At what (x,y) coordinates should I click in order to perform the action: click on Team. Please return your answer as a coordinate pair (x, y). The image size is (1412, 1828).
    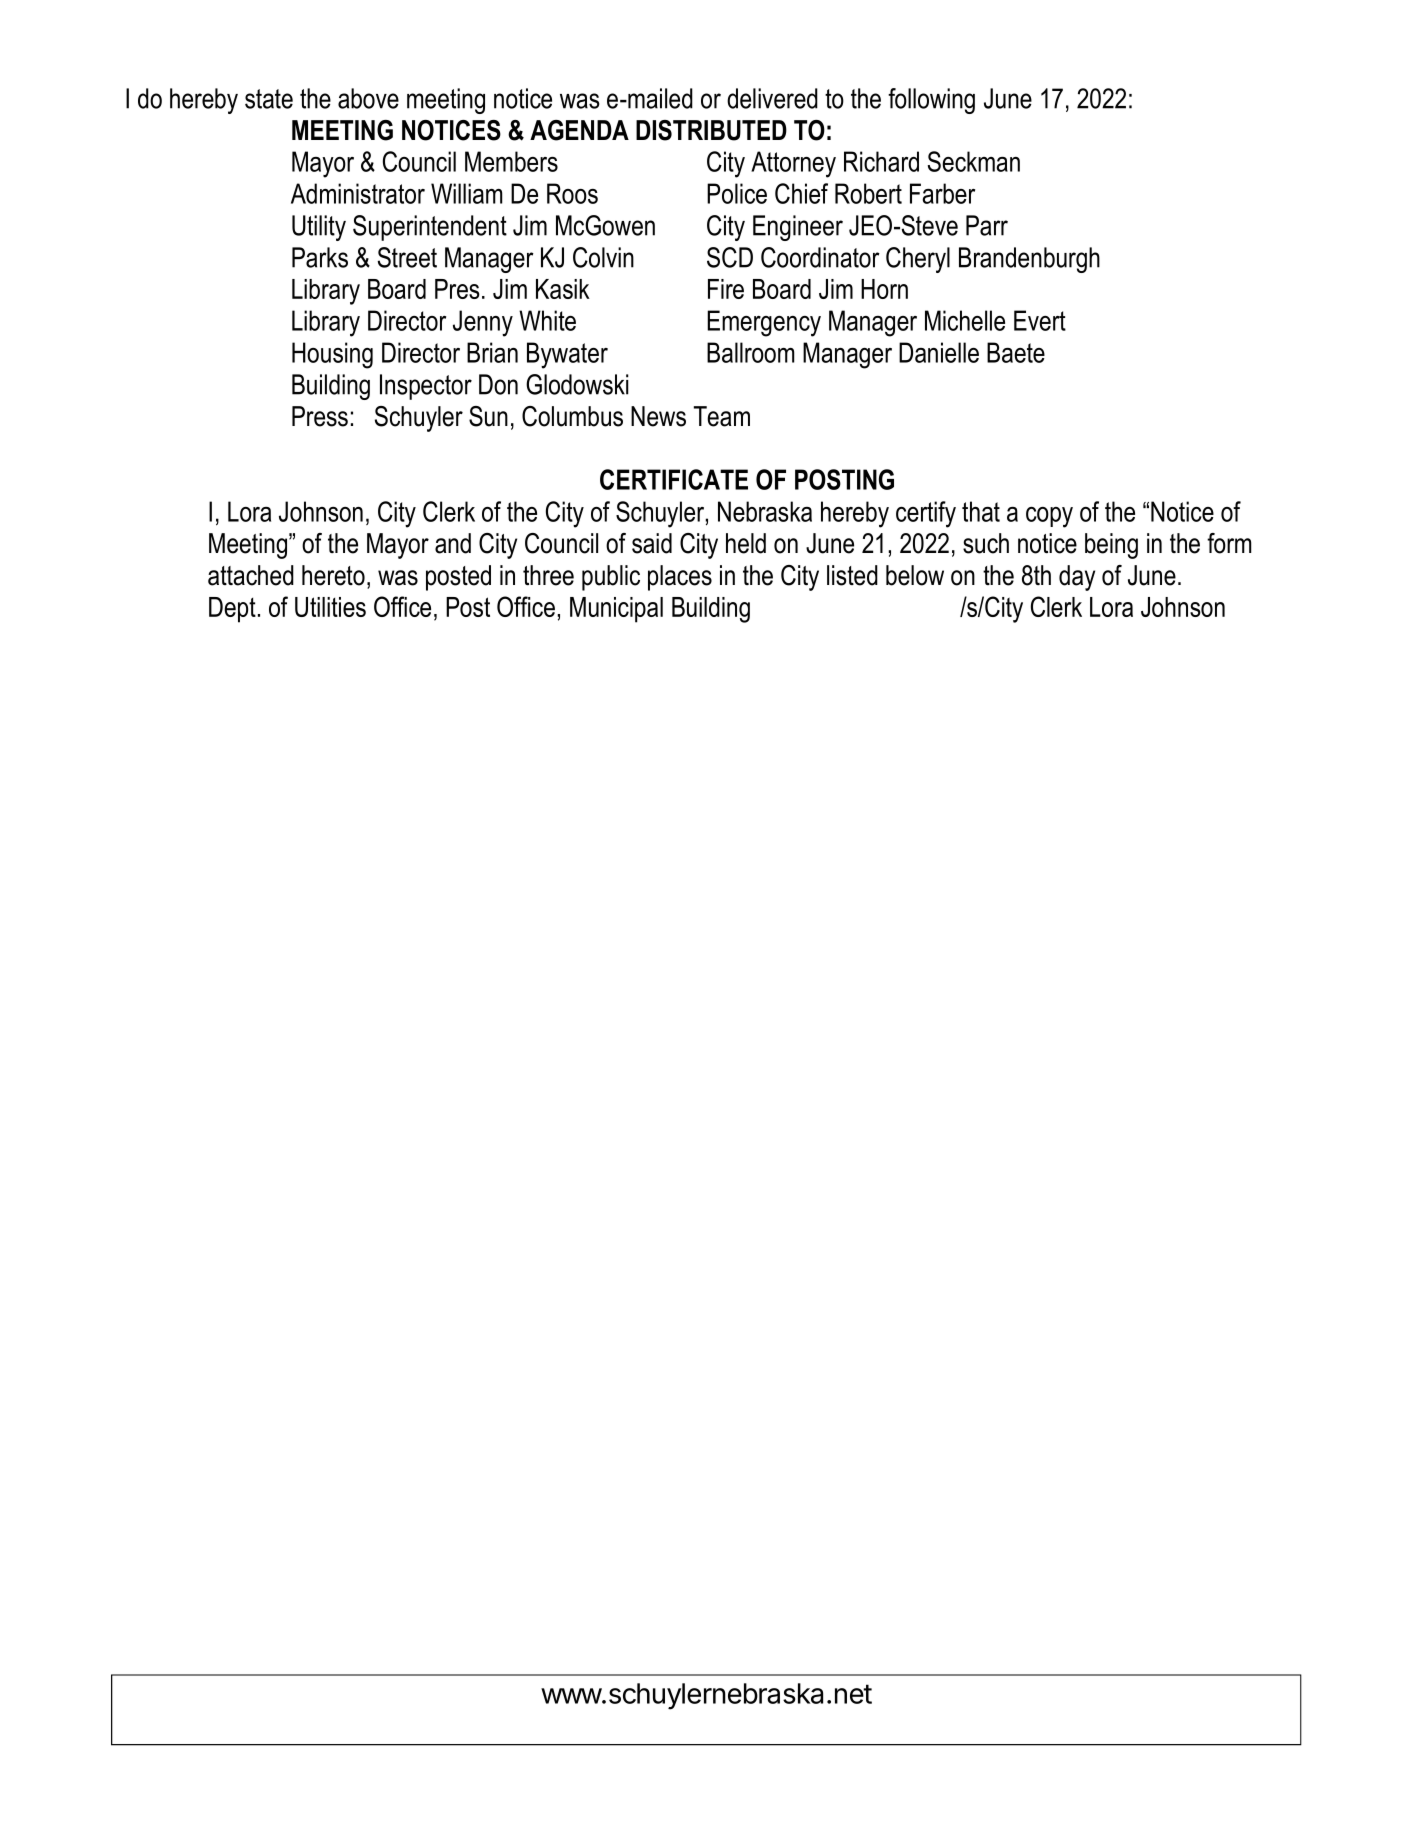
    Looking at the image, I should click on (722, 416).
